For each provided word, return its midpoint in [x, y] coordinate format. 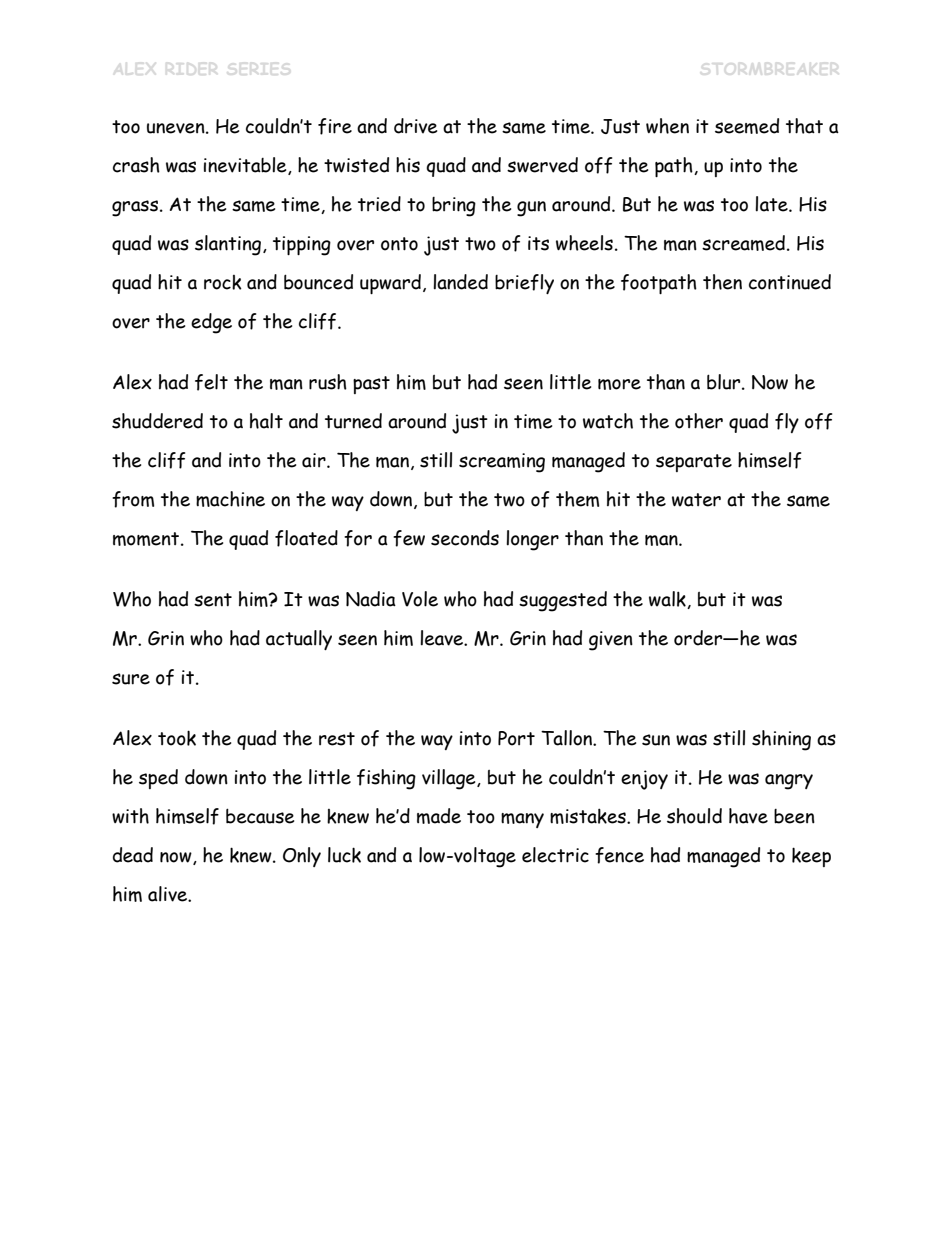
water [696, 500]
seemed [747, 126]
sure [131, 679]
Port [516, 738]
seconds [465, 538]
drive [415, 126]
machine [230, 499]
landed [460, 282]
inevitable [246, 166]
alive [168, 894]
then [722, 282]
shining [781, 740]
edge [211, 323]
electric [555, 855]
